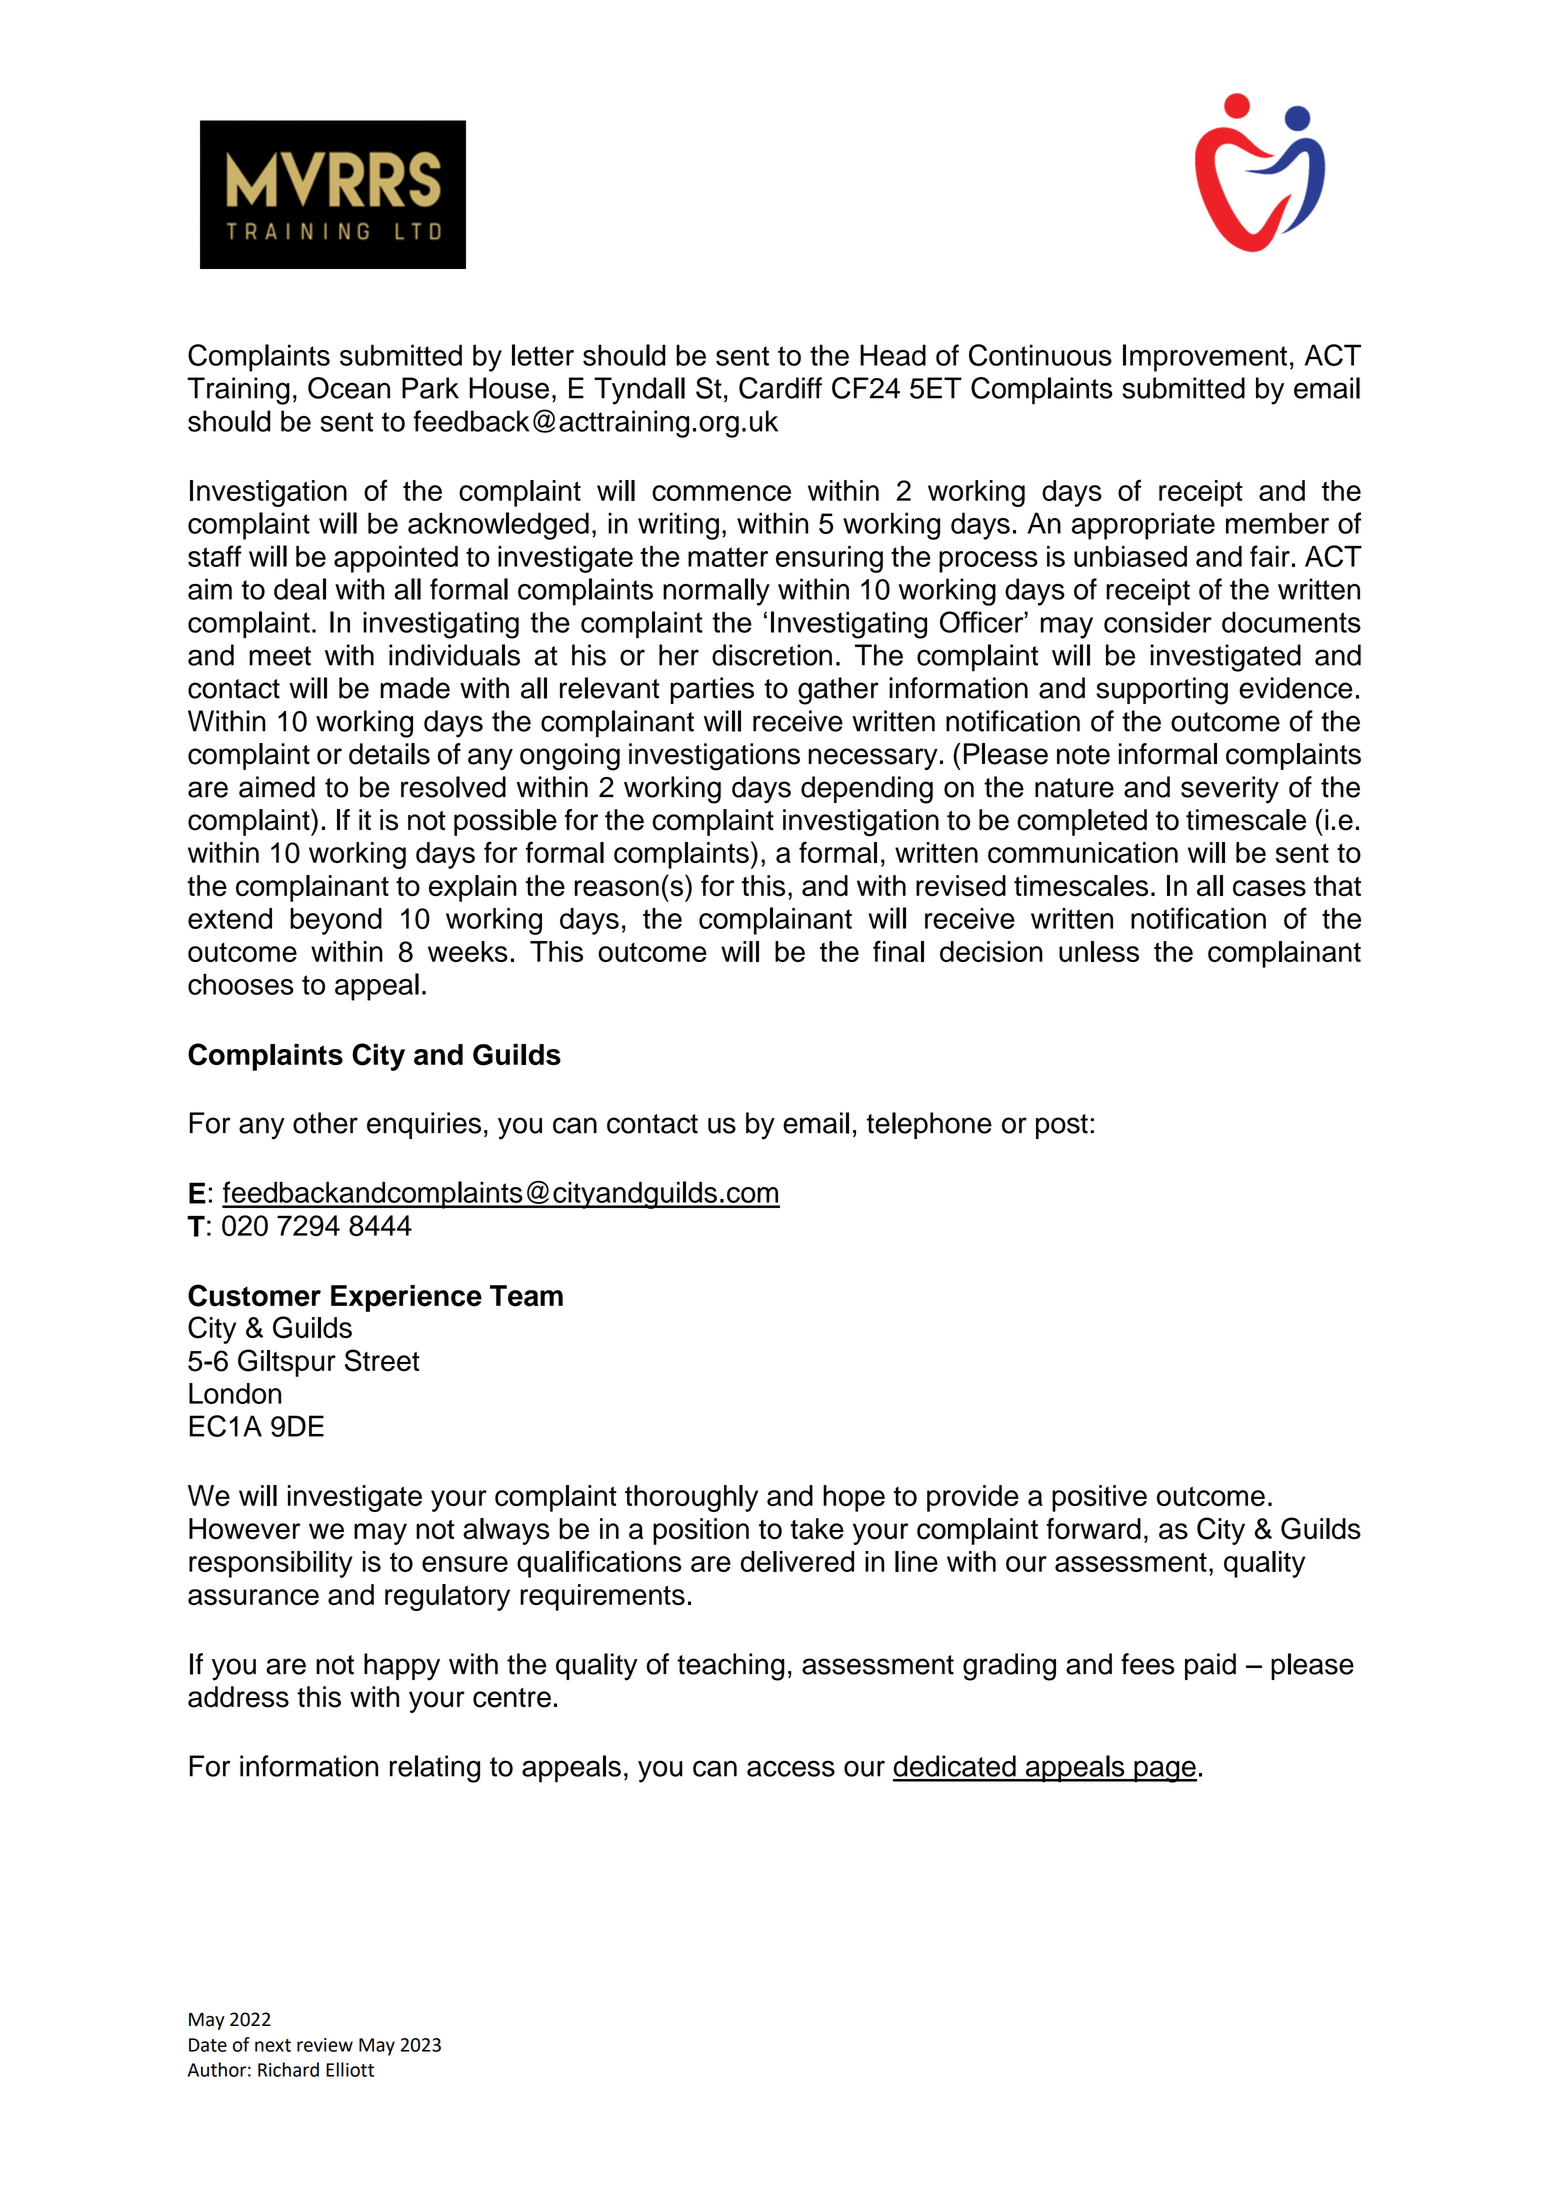  I want to click on review, so click(325, 2045).
